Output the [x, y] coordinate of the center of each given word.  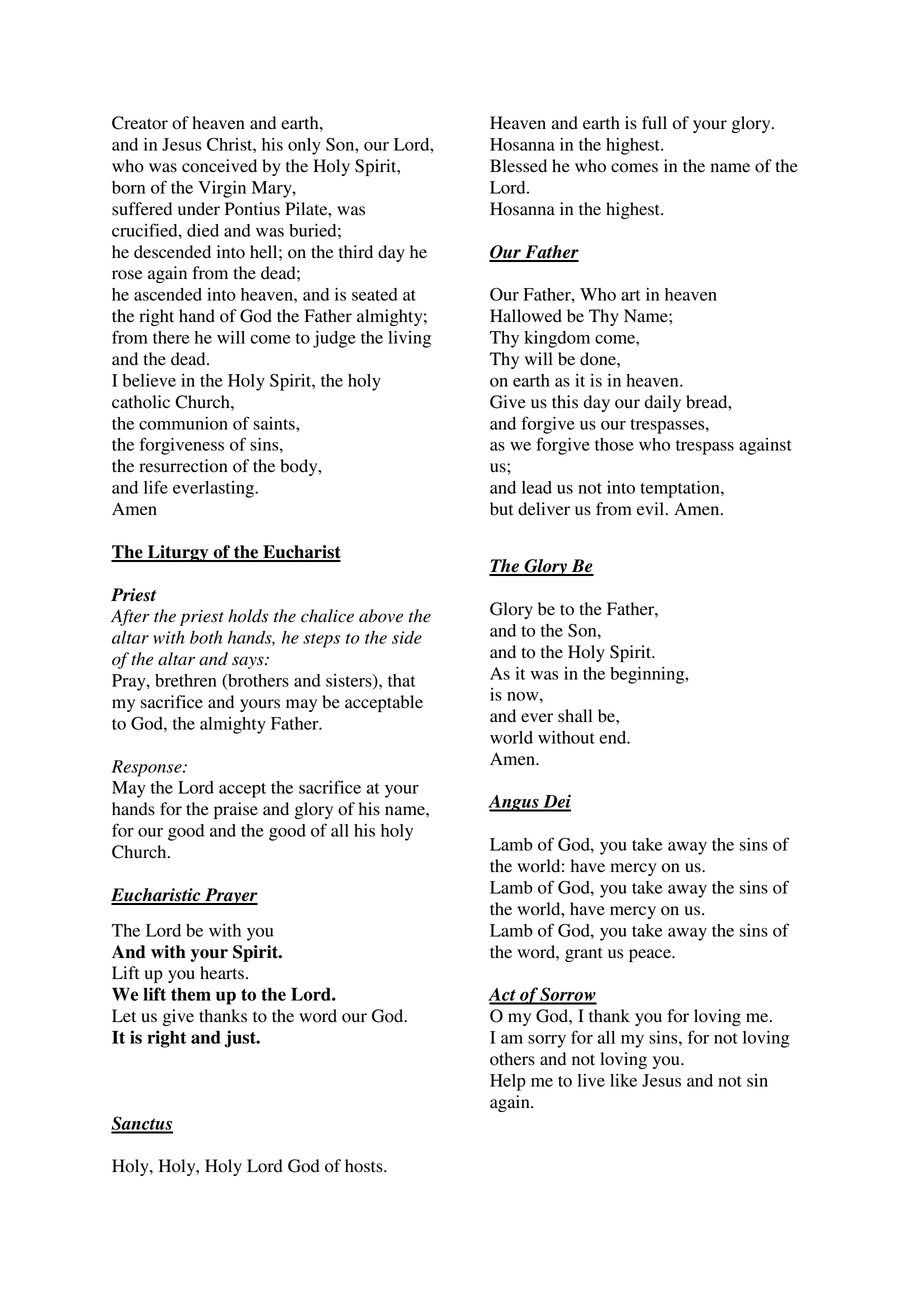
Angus [514, 803]
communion [183, 423]
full [654, 123]
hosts [365, 1166]
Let [124, 1016]
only [304, 146]
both [206, 637]
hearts [222, 973]
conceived [219, 166]
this [565, 402]
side [407, 637]
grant [584, 954]
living [409, 339]
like [623, 1080]
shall [575, 716]
